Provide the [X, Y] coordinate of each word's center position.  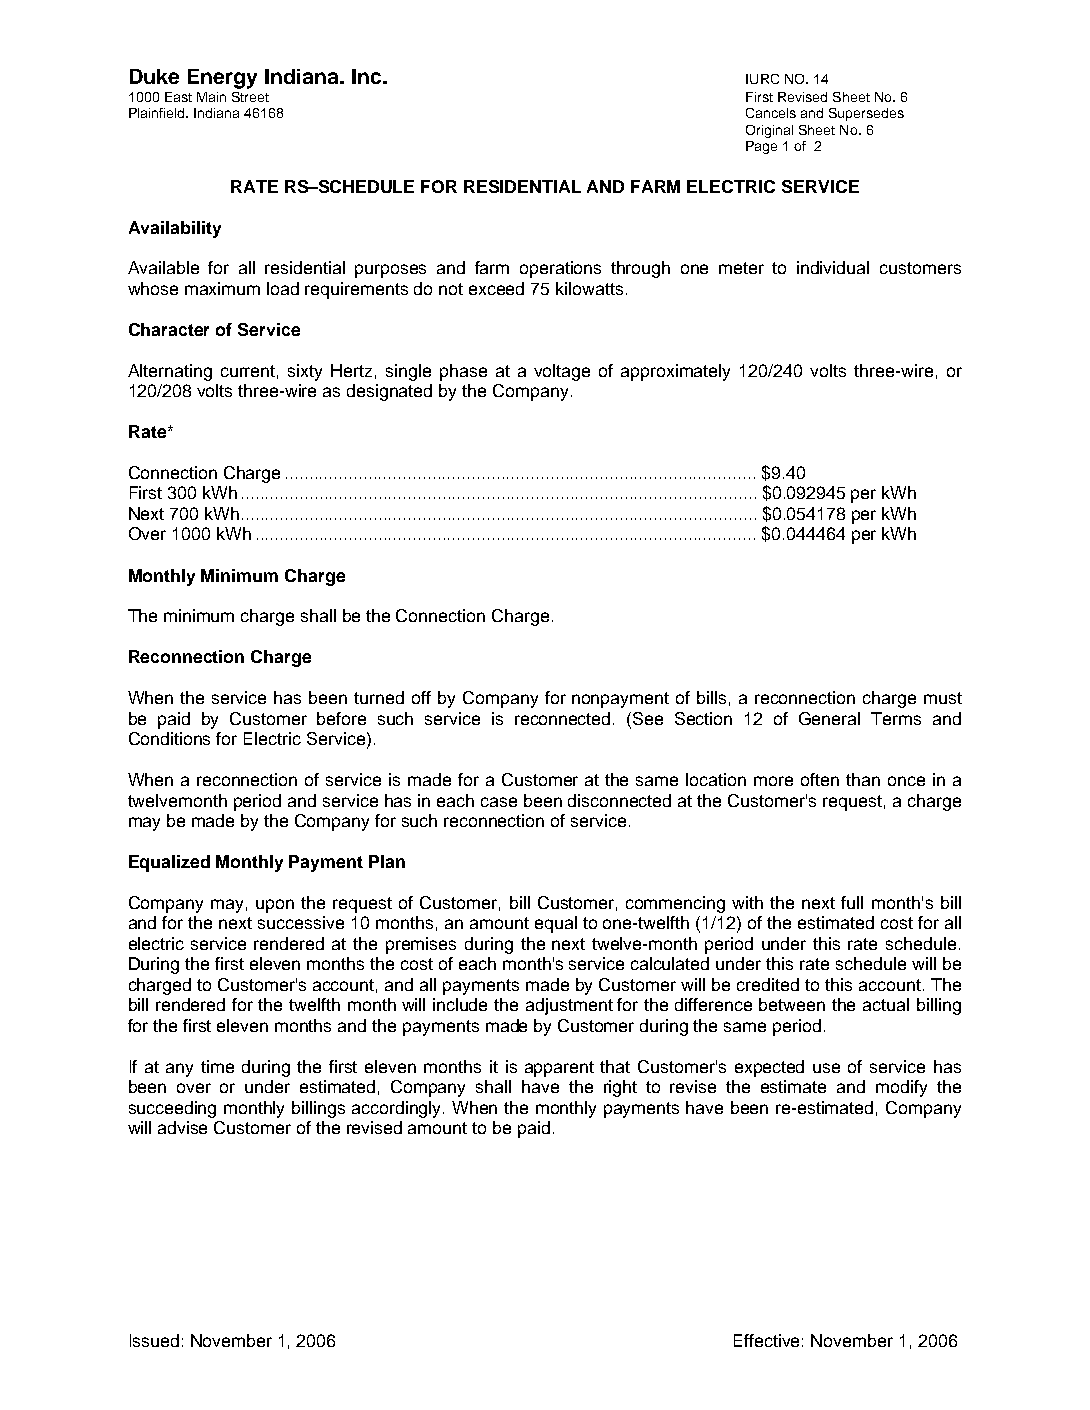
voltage [562, 372]
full [852, 902]
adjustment [569, 1006]
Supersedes [866, 114]
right [620, 1088]
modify [901, 1088]
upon [275, 906]
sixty [305, 372]
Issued [154, 1340]
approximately [675, 372]
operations [560, 269]
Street [250, 97]
